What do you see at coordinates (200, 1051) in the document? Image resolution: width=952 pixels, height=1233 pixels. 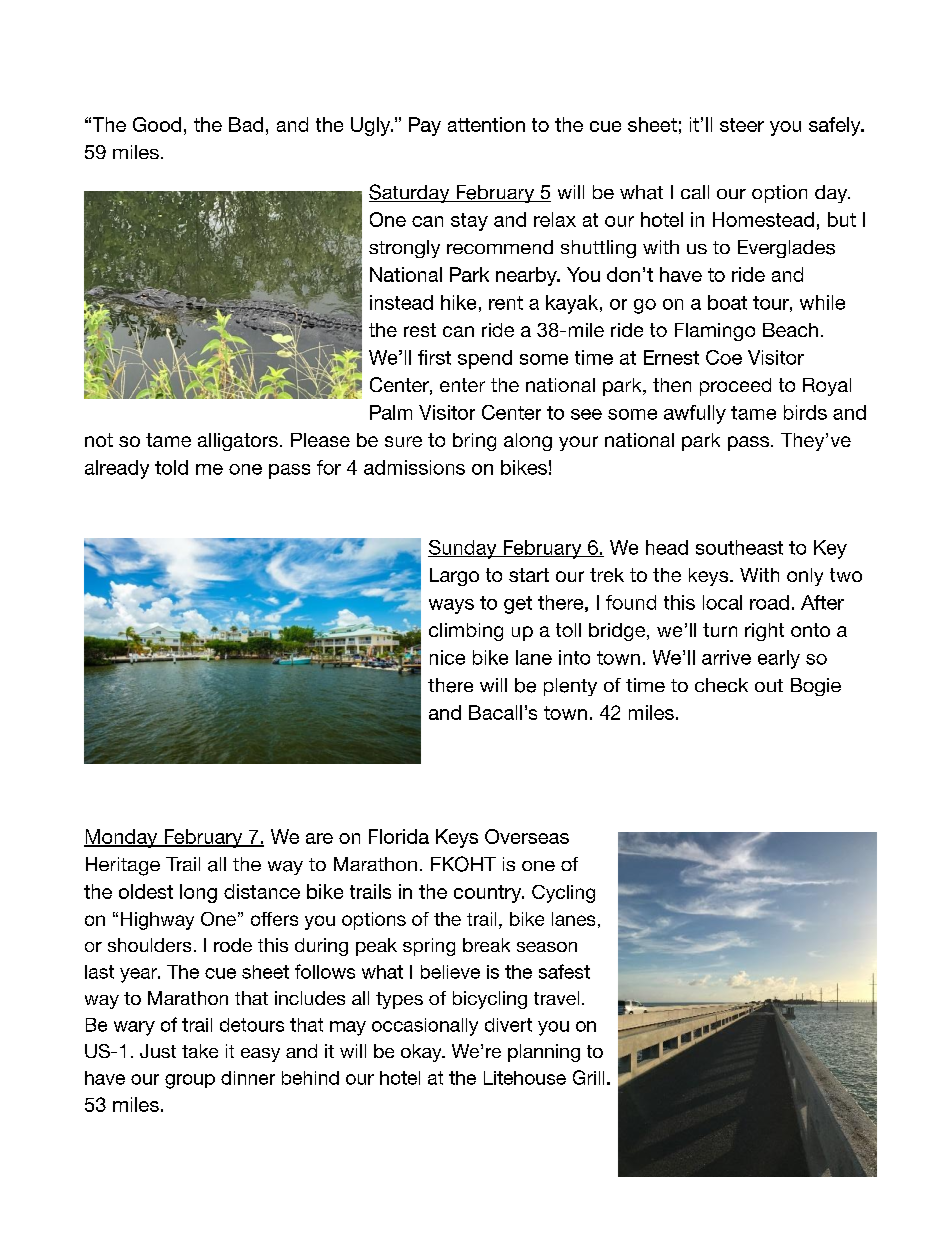 I see `take` at bounding box center [200, 1051].
